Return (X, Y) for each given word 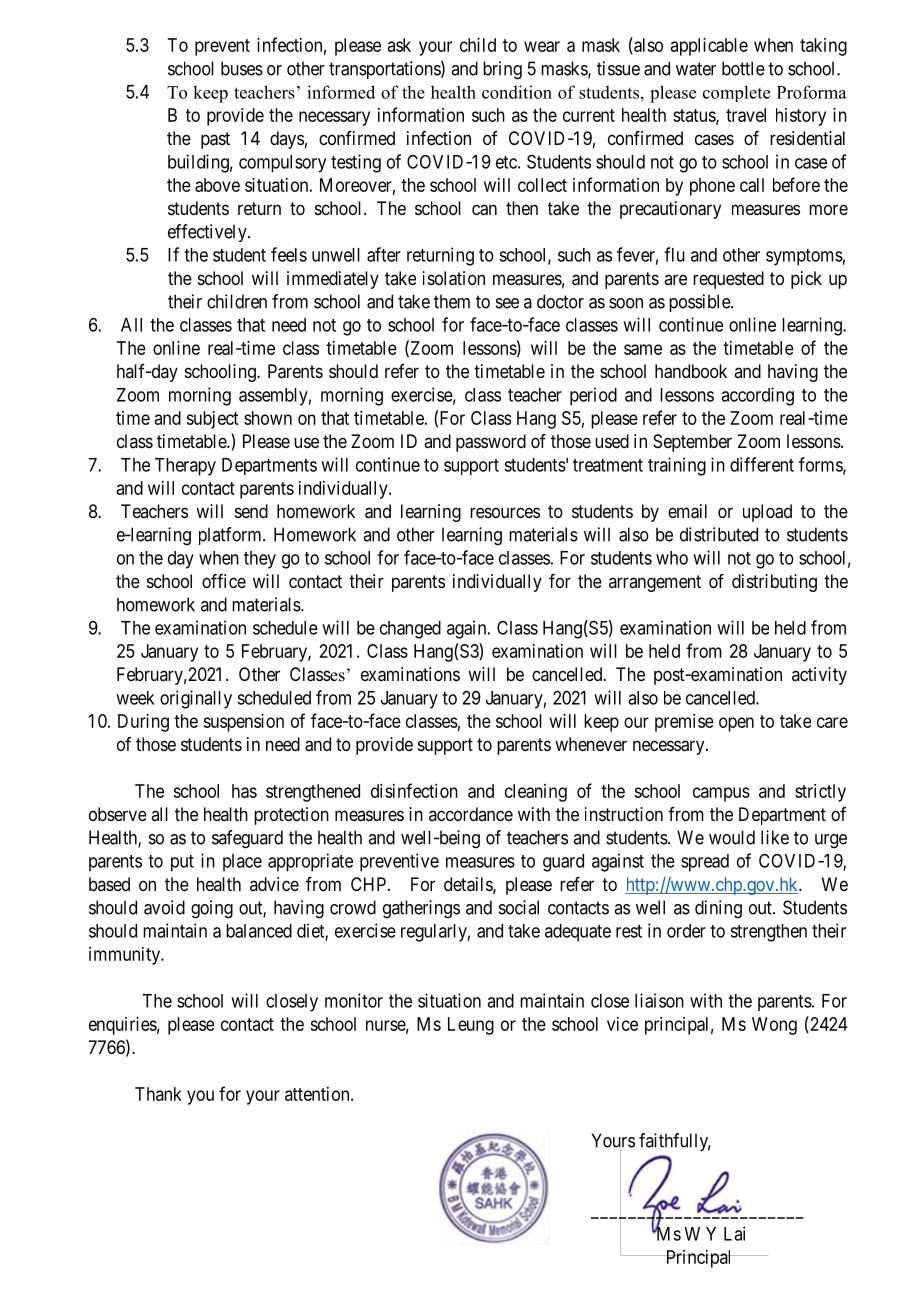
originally (196, 699)
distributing (774, 583)
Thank (158, 1094)
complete (736, 93)
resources (505, 512)
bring (502, 70)
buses (242, 68)
